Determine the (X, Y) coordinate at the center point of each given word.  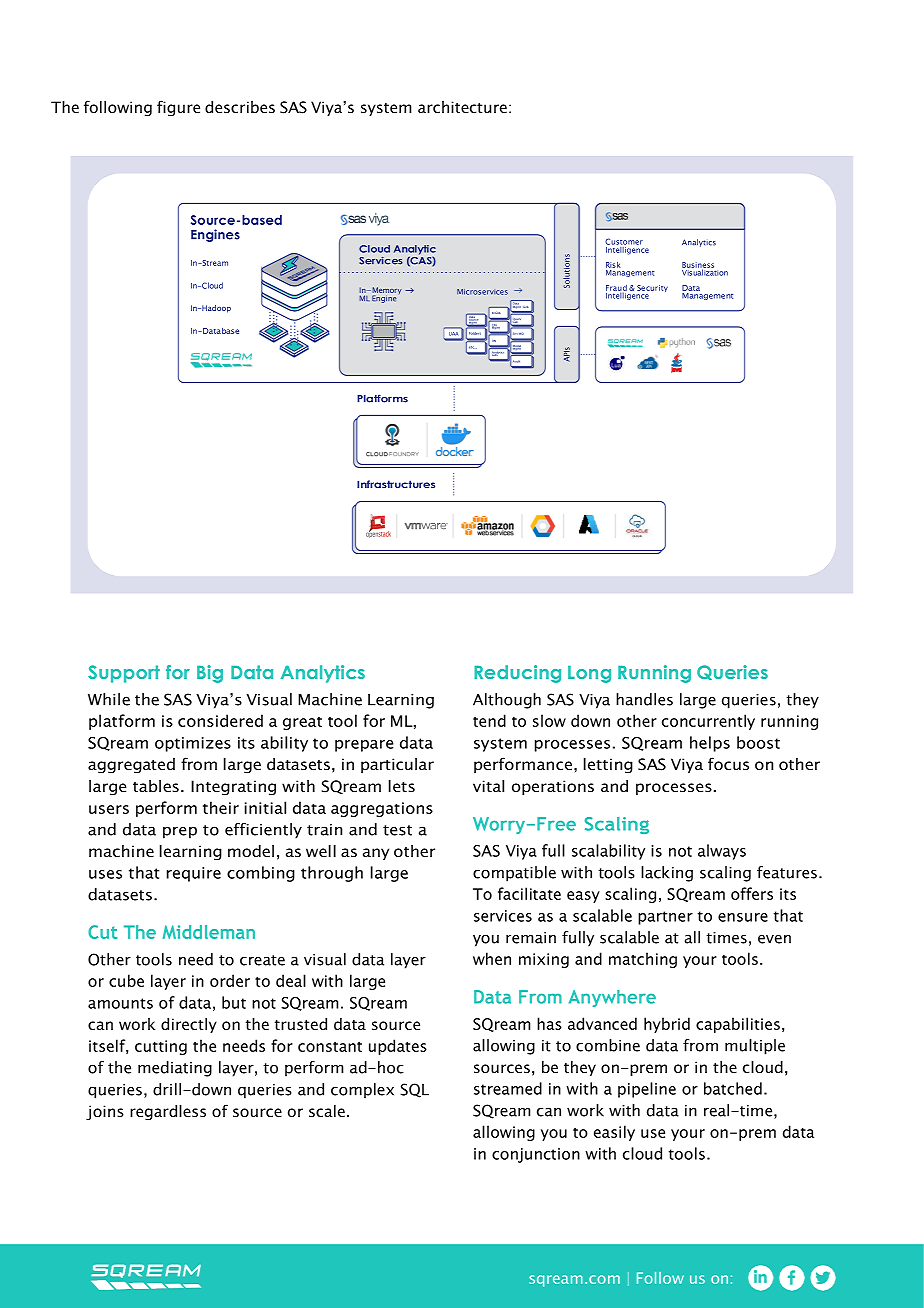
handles (644, 699)
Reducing (517, 674)
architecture (462, 107)
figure (178, 108)
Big (210, 674)
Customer (624, 241)
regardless (168, 1113)
